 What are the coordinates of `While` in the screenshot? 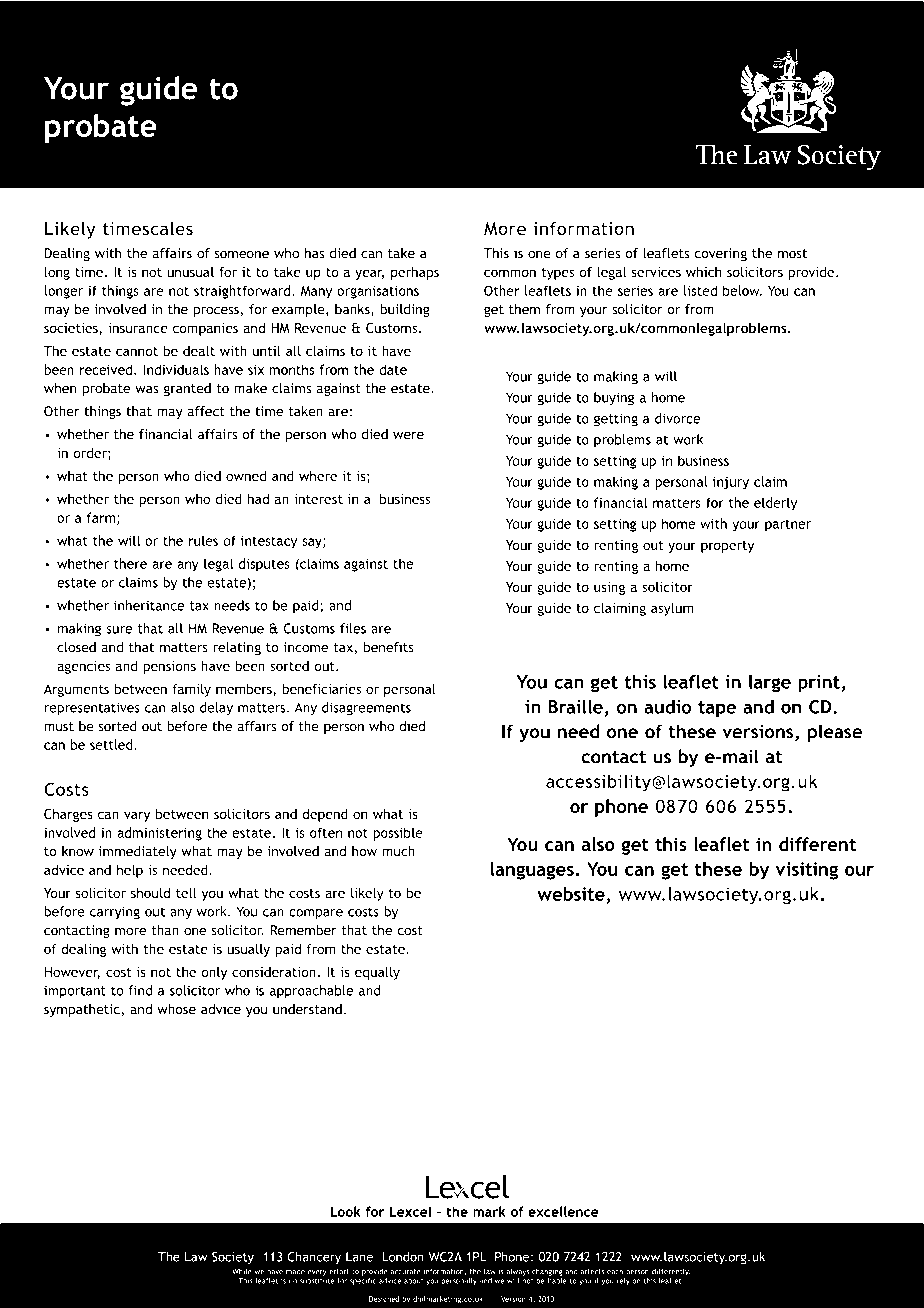 It's located at (242, 1271).
